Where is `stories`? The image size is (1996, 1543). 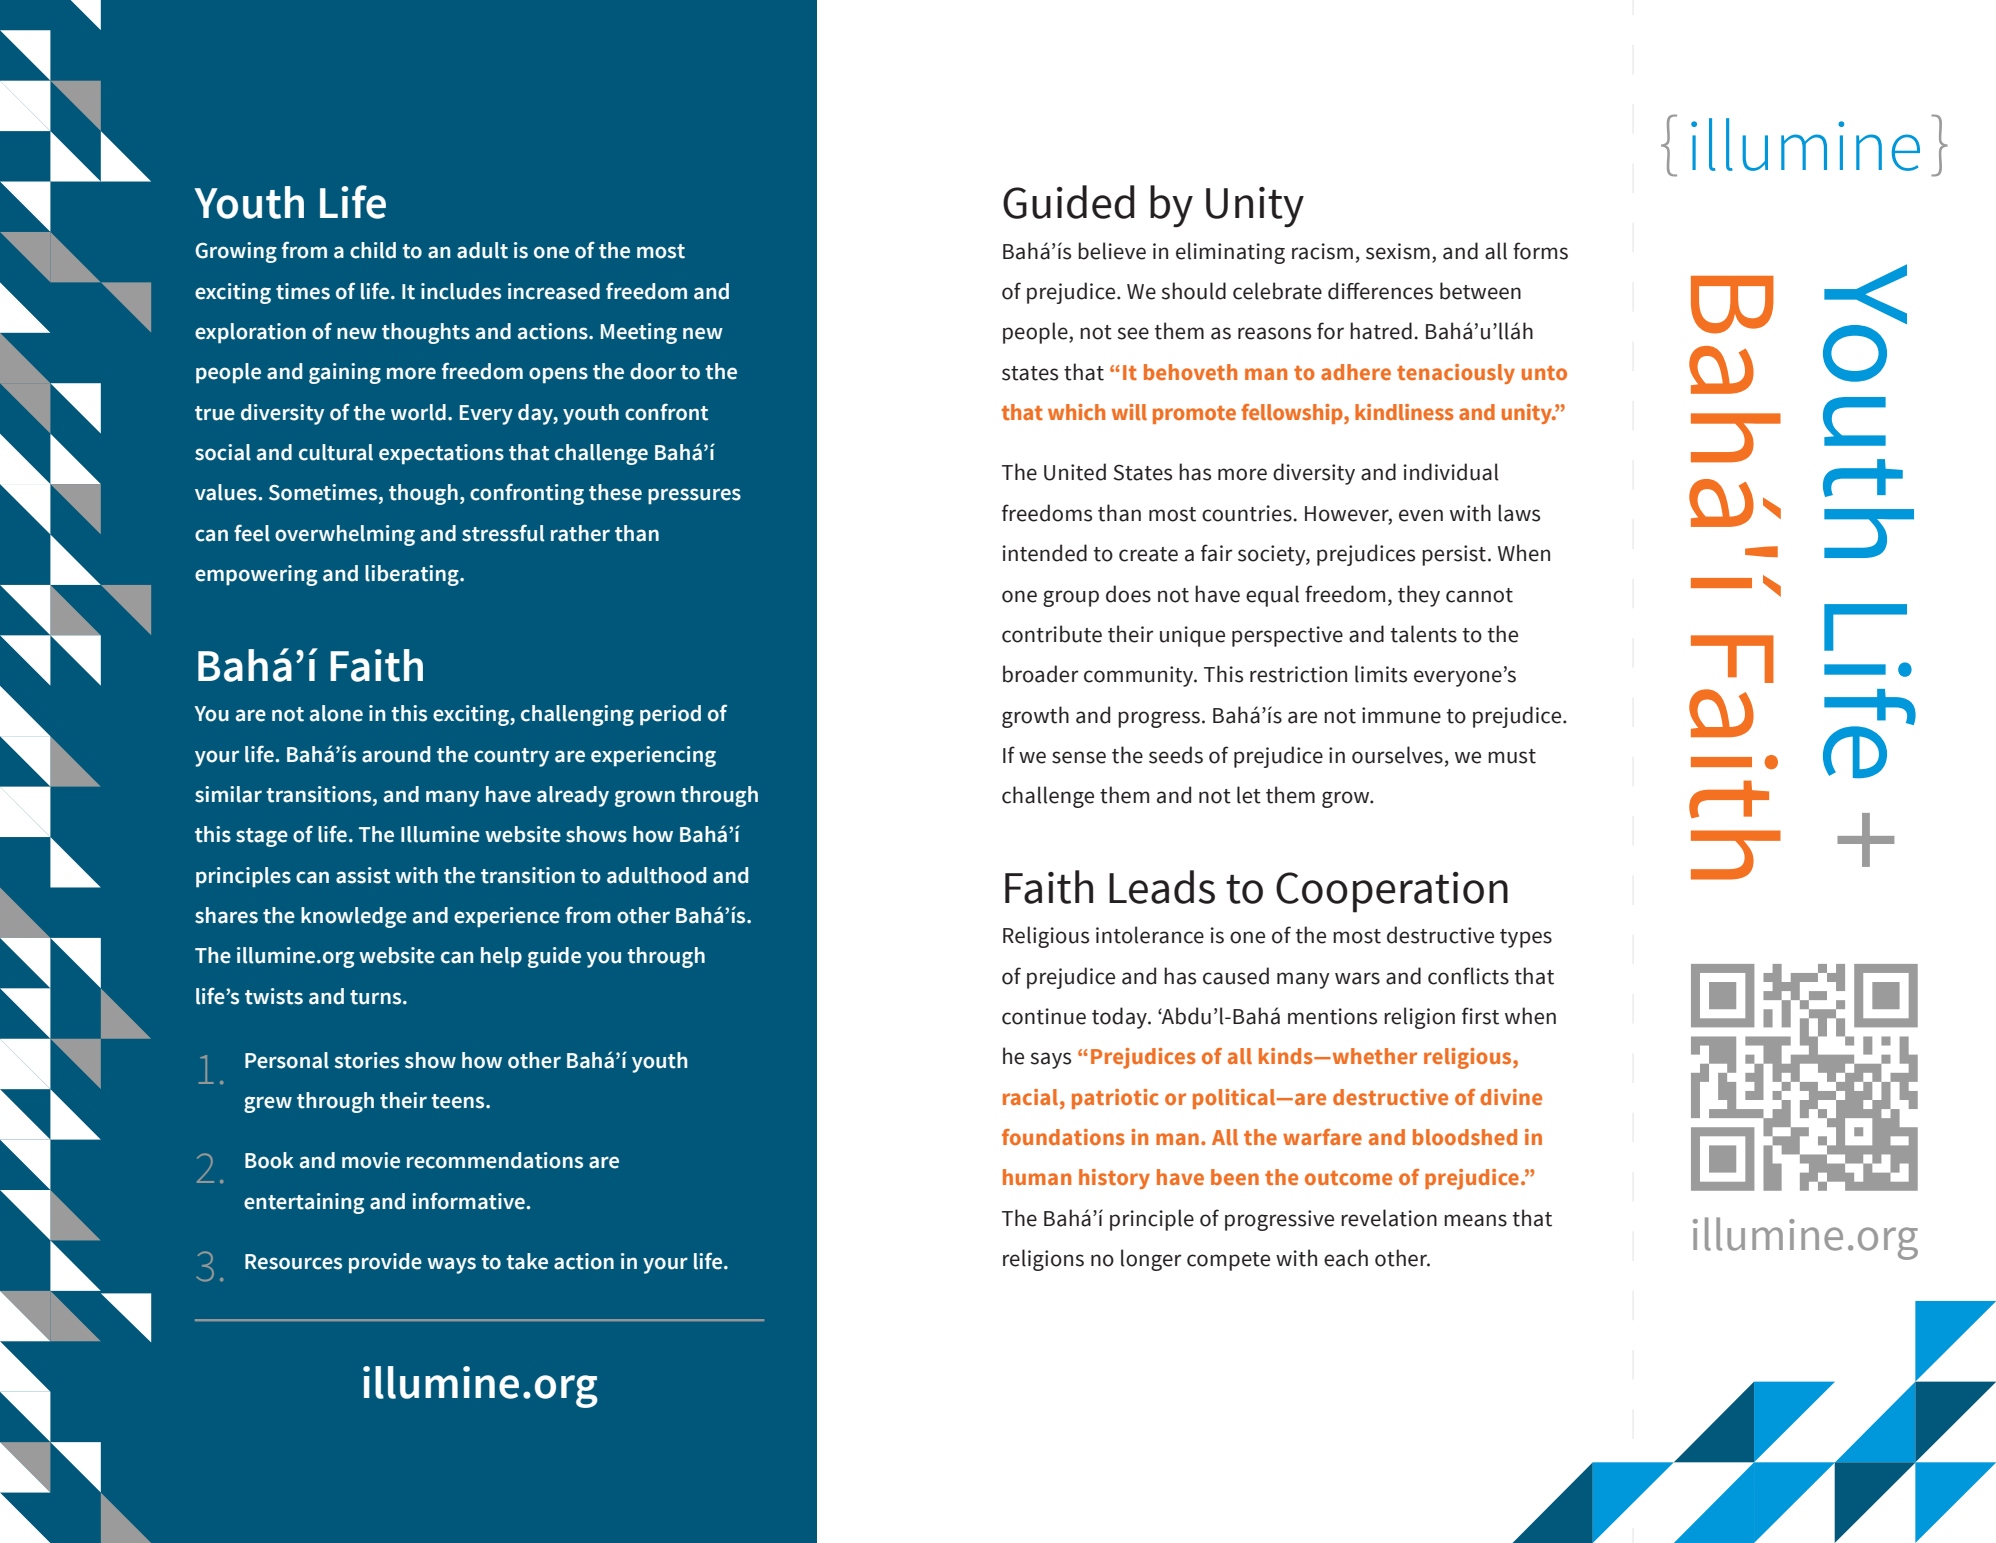 stories is located at coordinates (366, 1060).
